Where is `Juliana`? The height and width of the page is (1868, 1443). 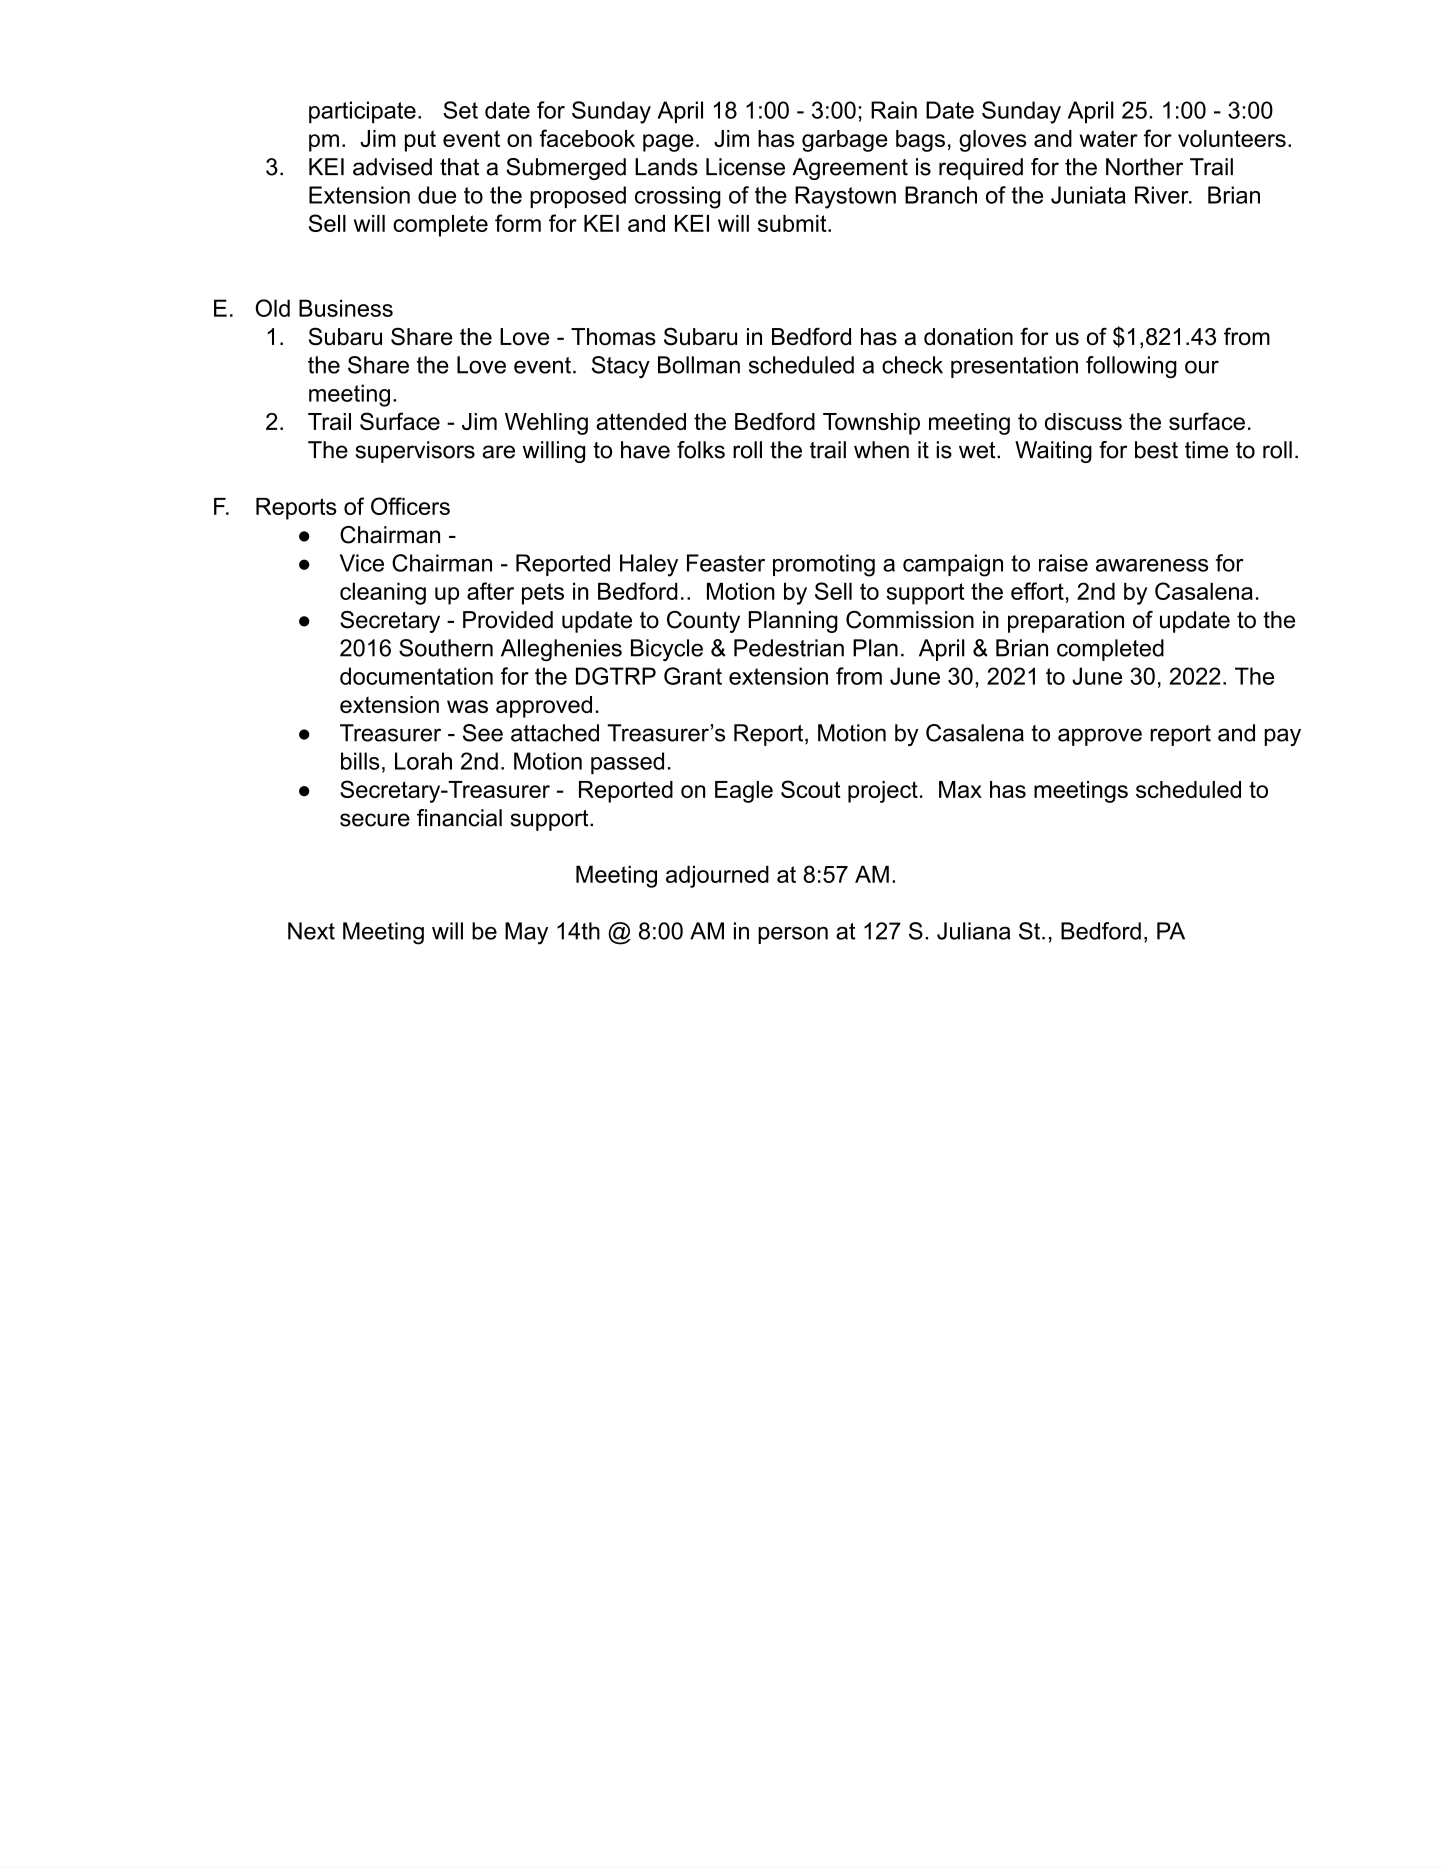
Juliana is located at coordinates (973, 931).
